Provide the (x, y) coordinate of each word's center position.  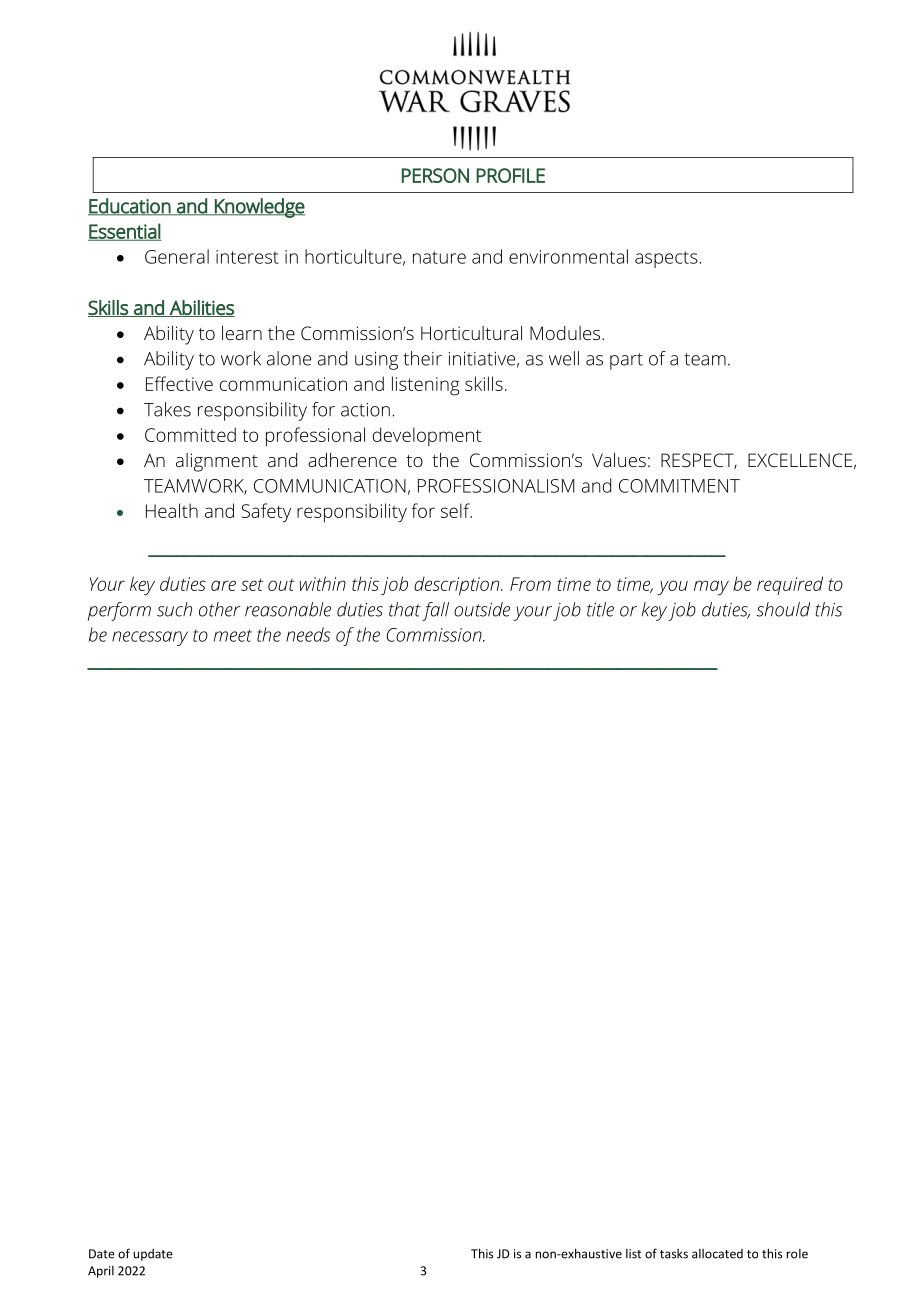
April (101, 1272)
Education (130, 207)
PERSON (435, 175)
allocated (717, 1254)
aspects (666, 259)
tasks (674, 1254)
